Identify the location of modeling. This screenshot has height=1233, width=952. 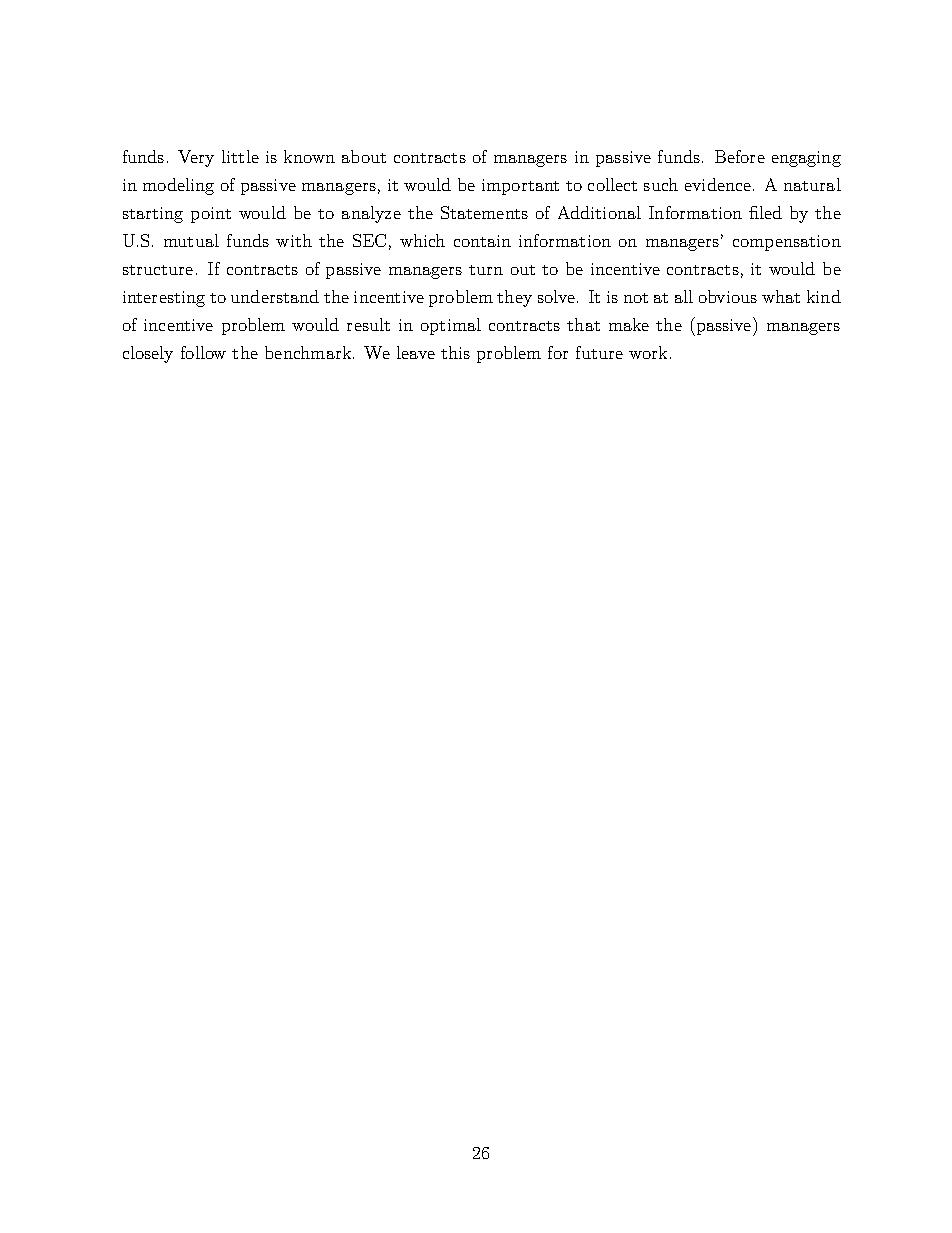
(178, 186).
